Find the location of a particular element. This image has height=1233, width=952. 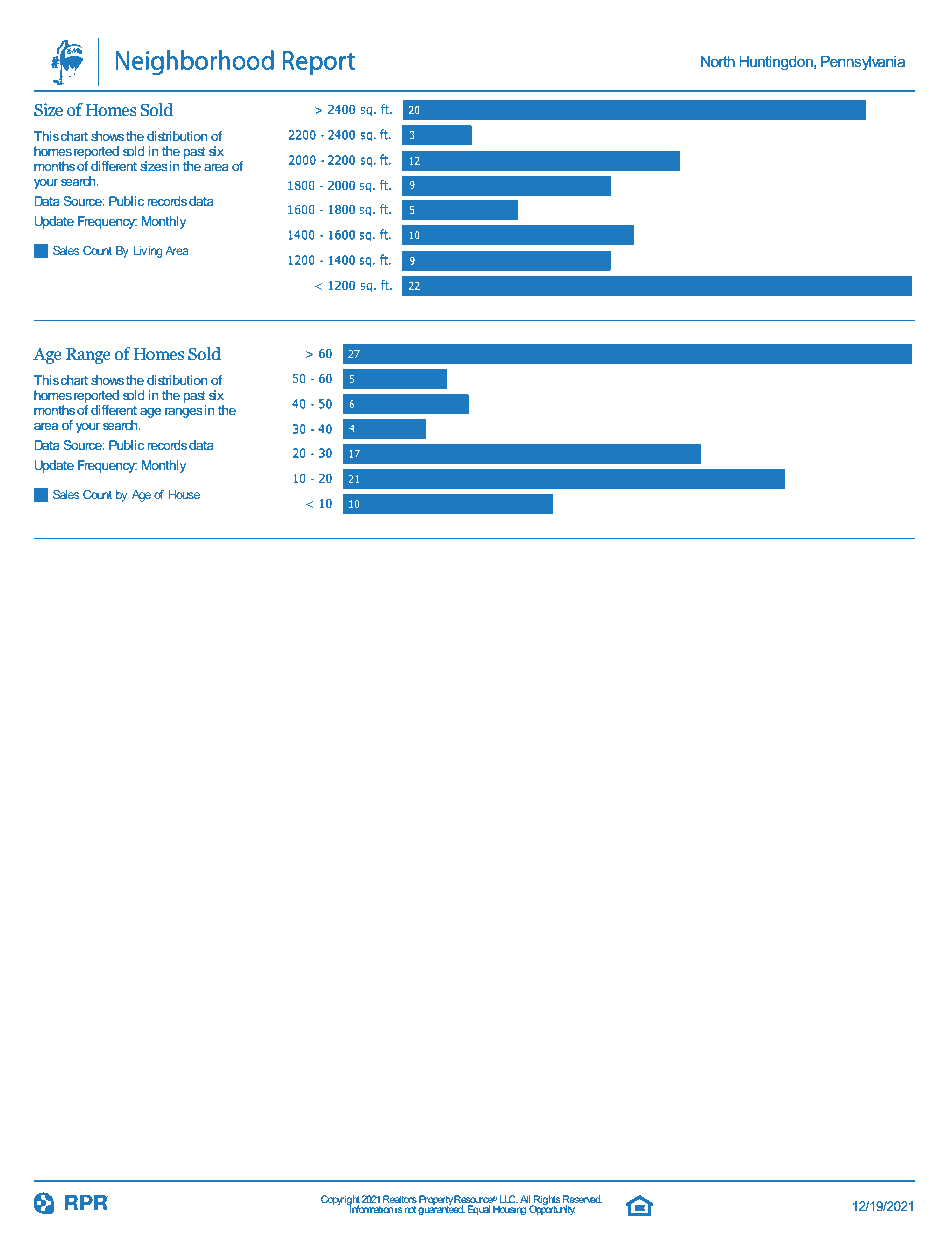

LLC is located at coordinates (508, 1200).
